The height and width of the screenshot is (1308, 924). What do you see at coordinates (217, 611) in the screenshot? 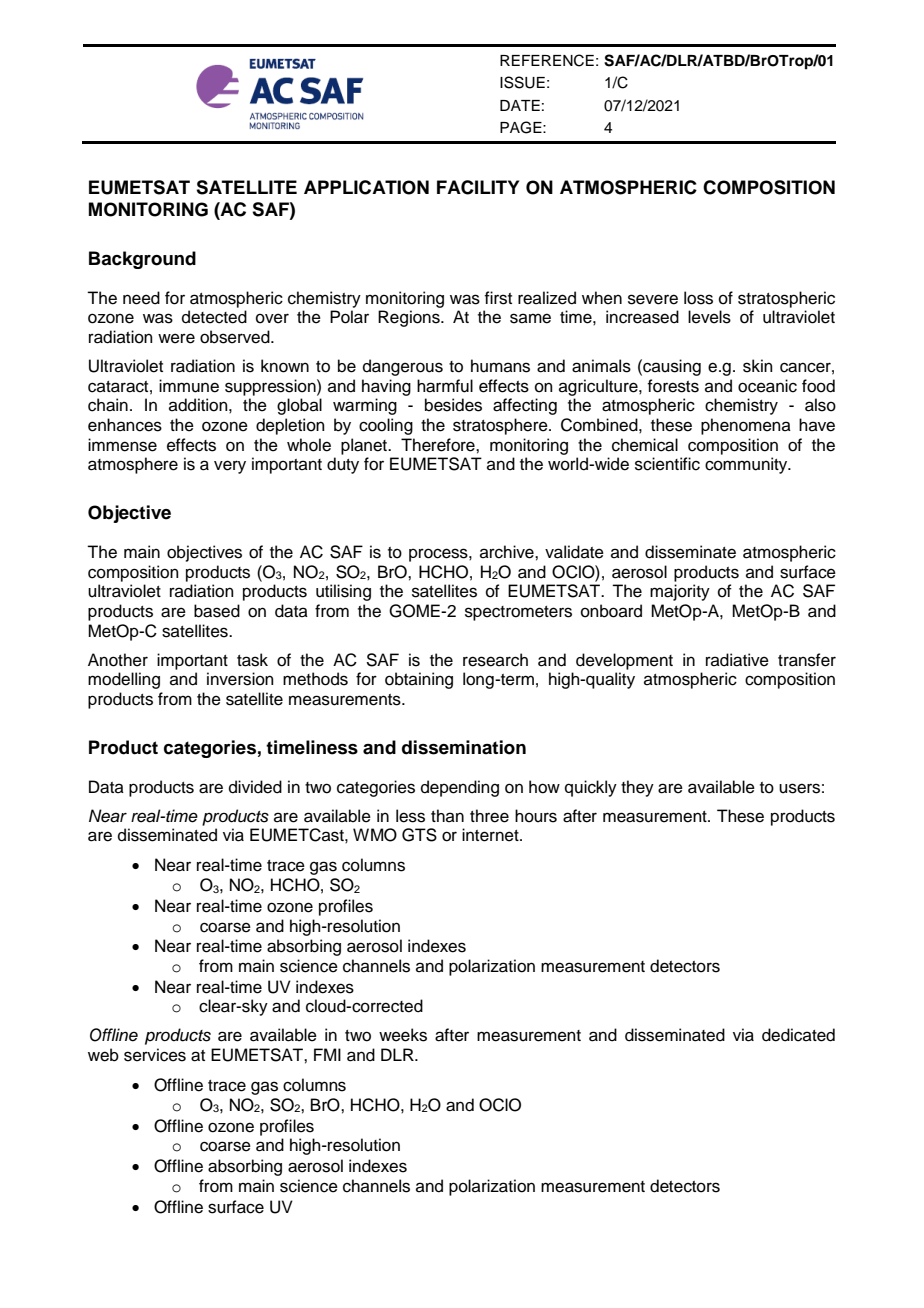
I see `based` at bounding box center [217, 611].
